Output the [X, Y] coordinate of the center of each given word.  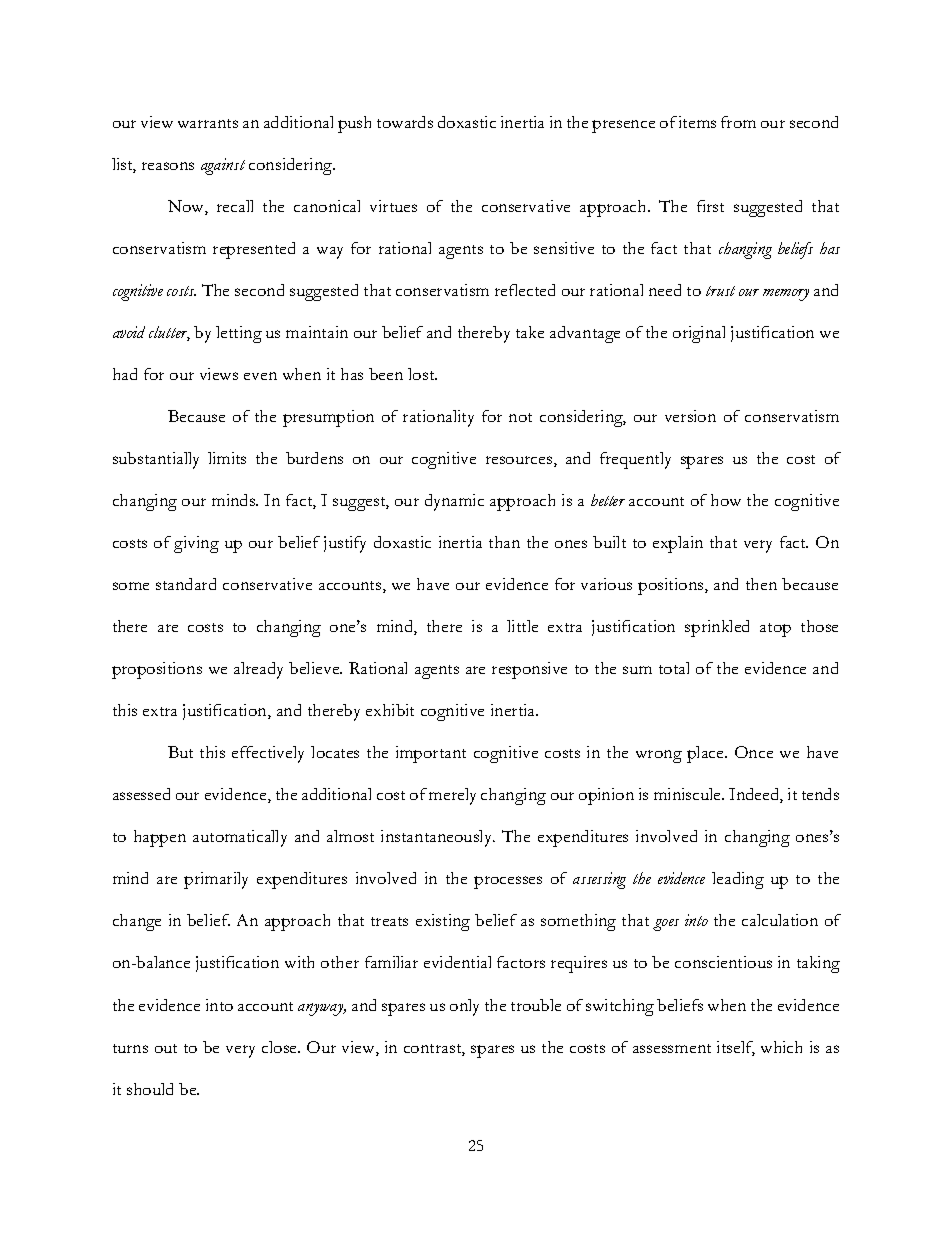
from [738, 122]
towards [405, 122]
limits [227, 458]
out [166, 1048]
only [464, 1007]
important [431, 754]
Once [754, 752]
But [180, 752]
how [726, 500]
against [223, 166]
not [520, 417]
